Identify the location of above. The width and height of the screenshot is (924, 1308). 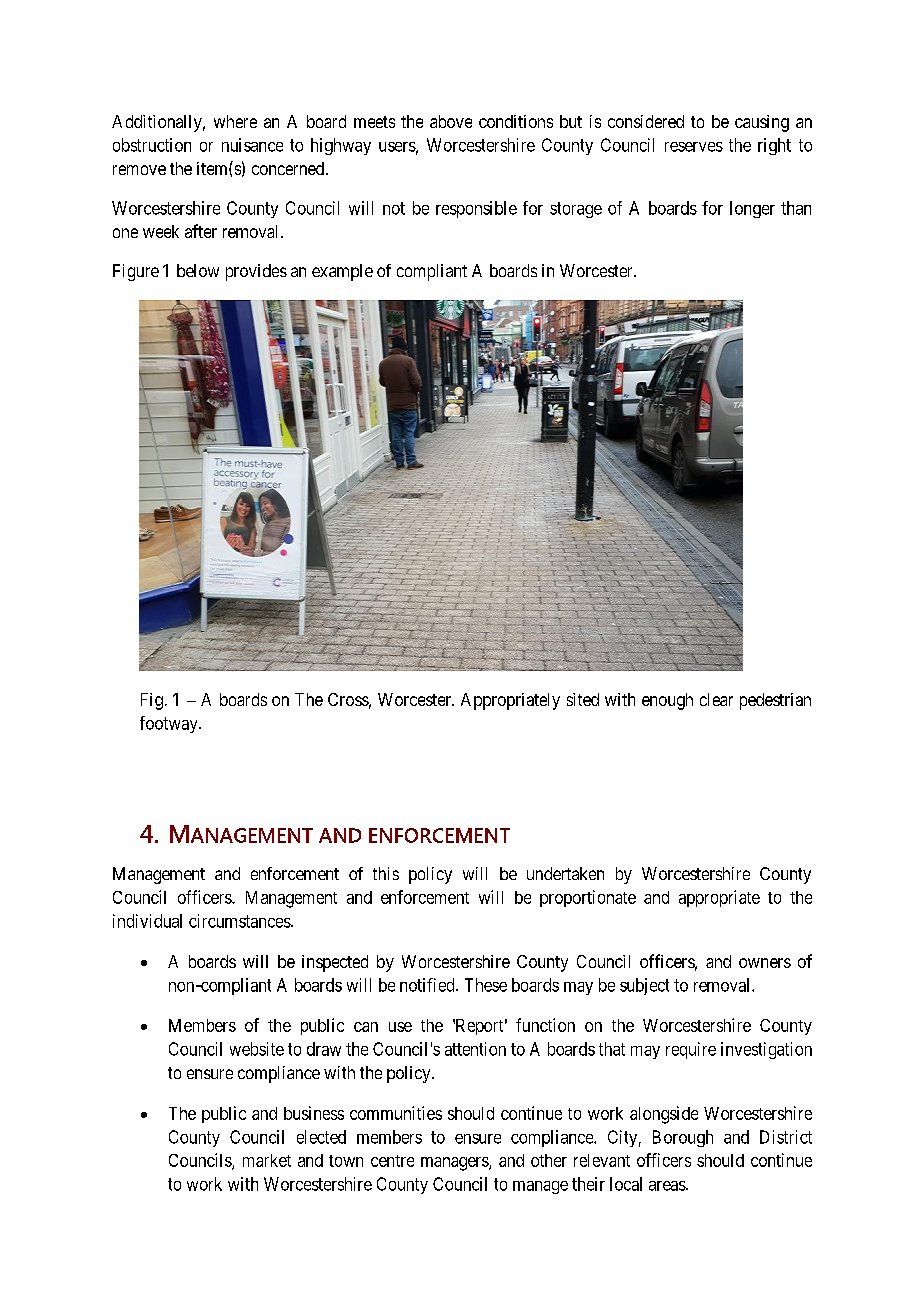
(451, 121).
